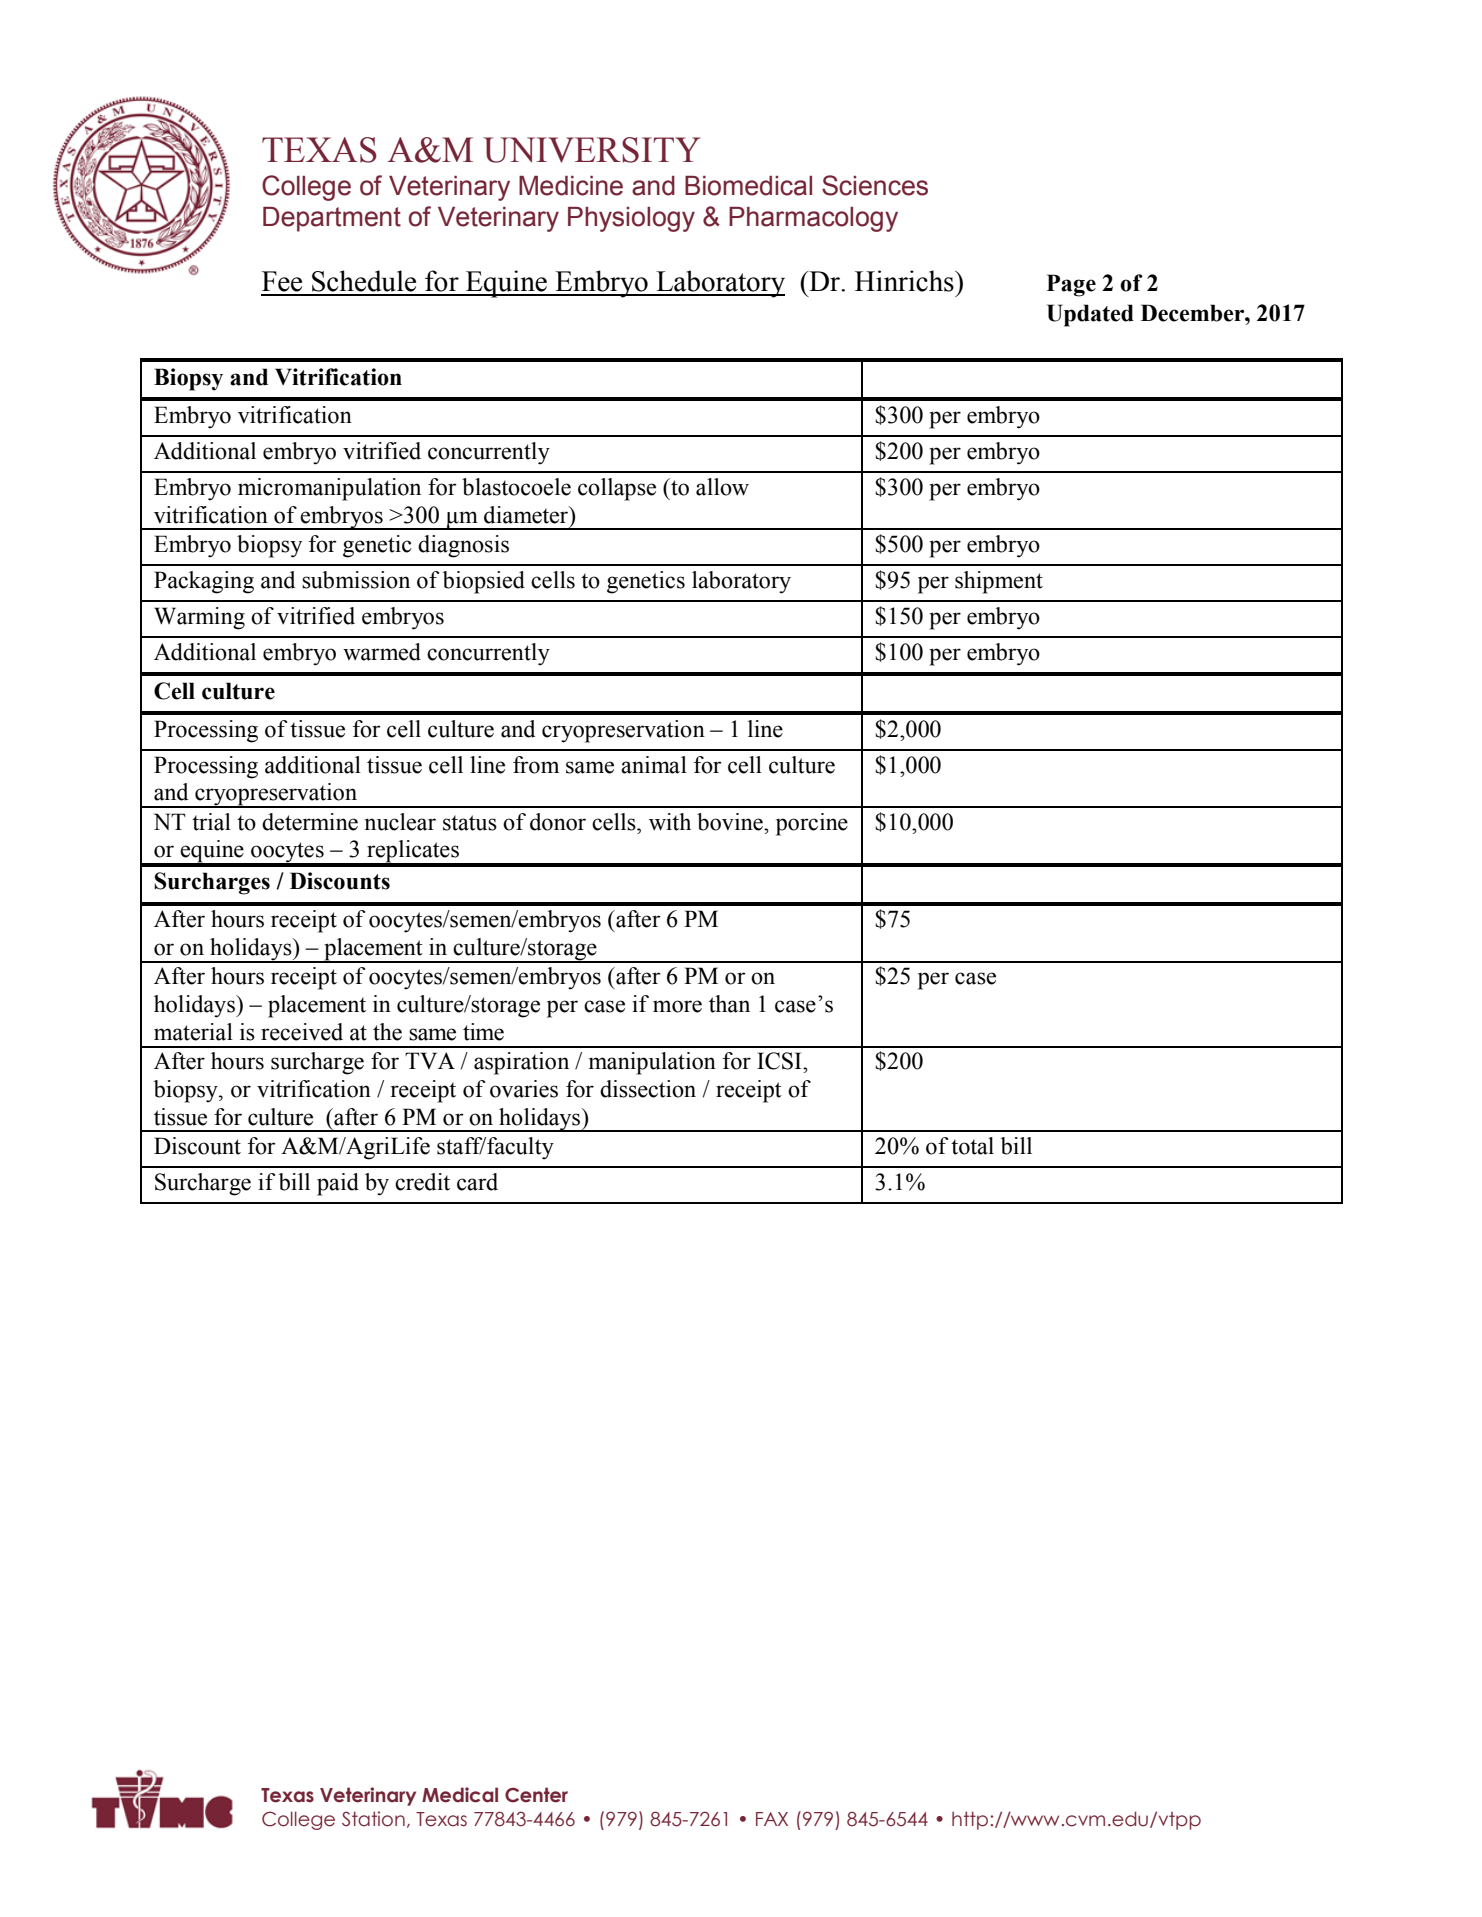  I want to click on Station, so click(373, 1819).
